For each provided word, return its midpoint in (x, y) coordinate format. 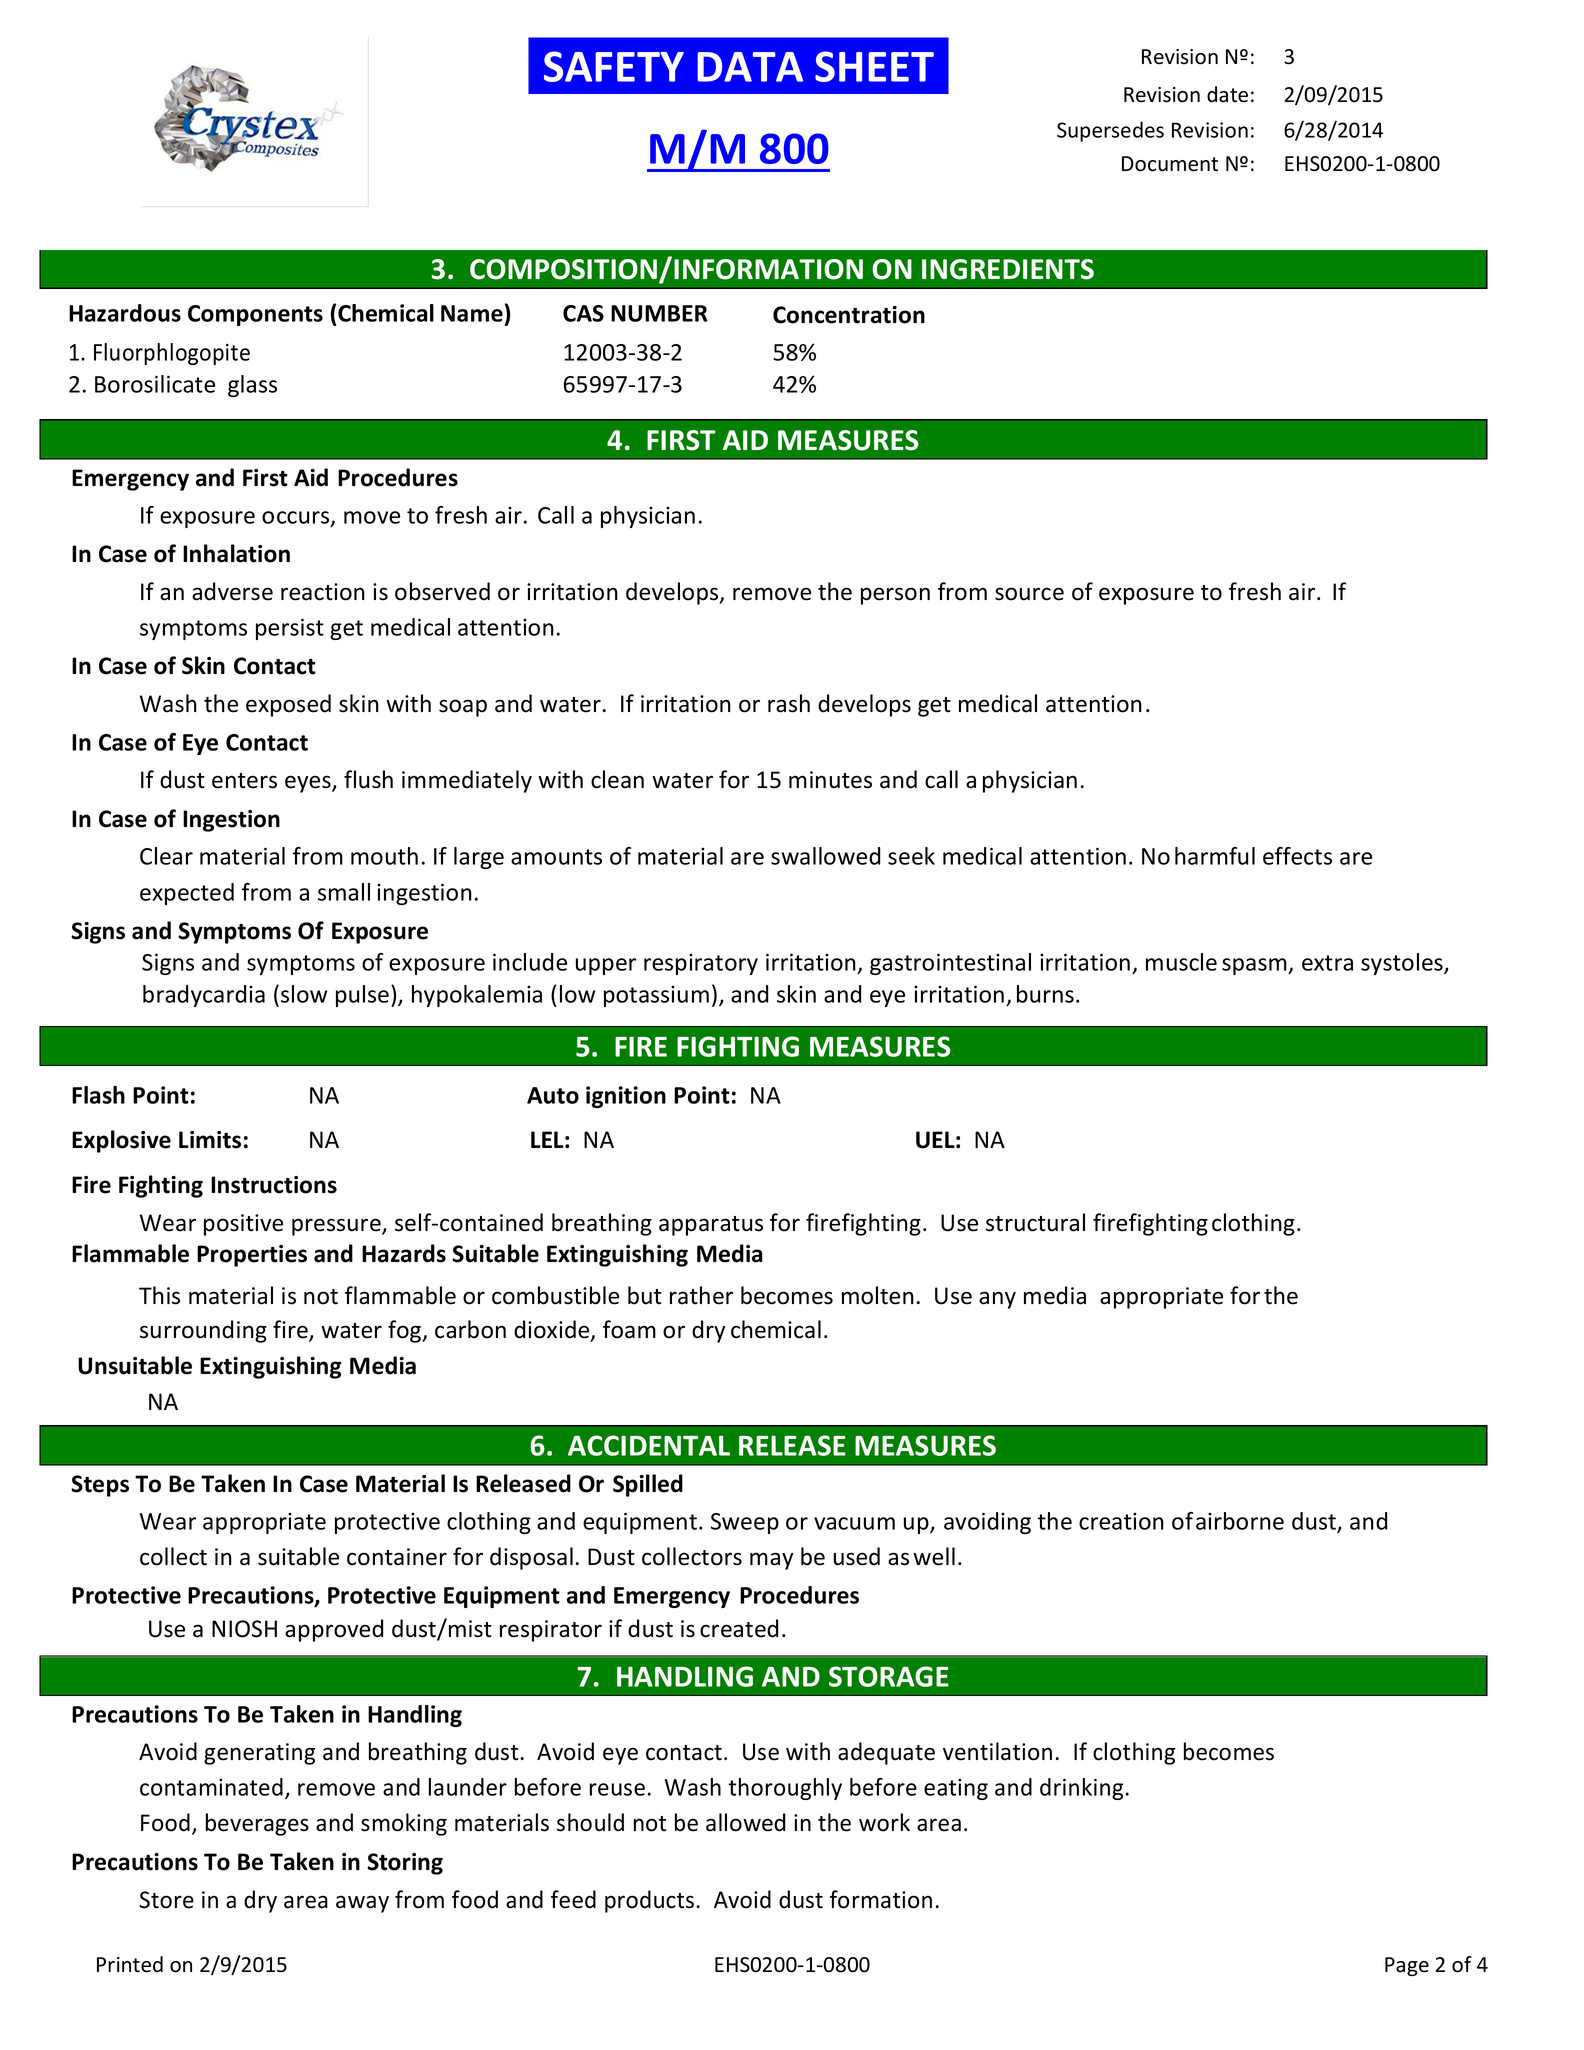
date (1227, 94)
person (895, 596)
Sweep (745, 1523)
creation (1121, 1521)
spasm (1255, 966)
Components (255, 315)
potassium (656, 996)
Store (167, 1900)
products (649, 1901)
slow (304, 994)
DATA (750, 67)
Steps (100, 1486)
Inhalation (236, 553)
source (1029, 594)
